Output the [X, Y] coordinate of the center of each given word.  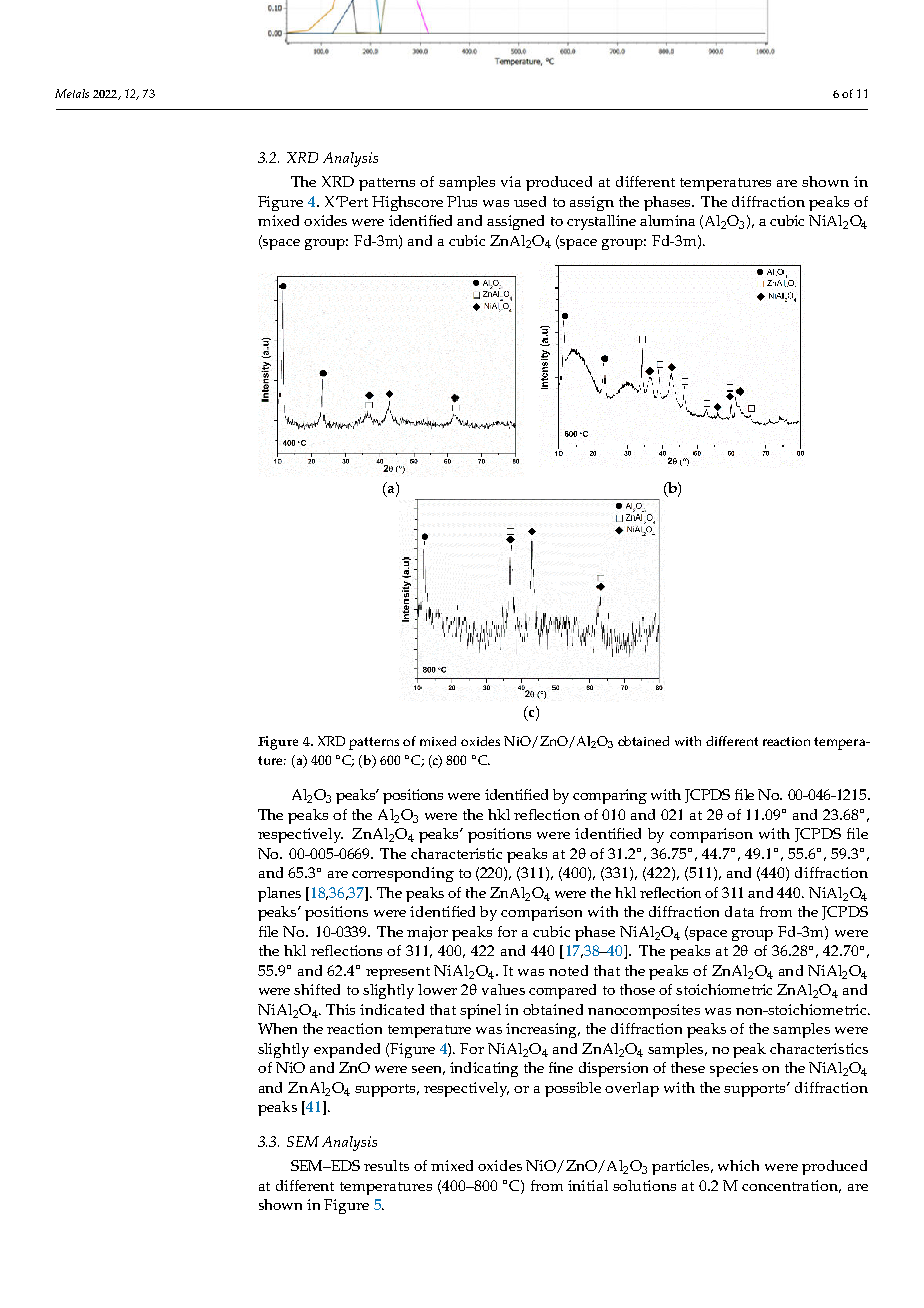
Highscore [407, 203]
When [277, 1028]
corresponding [403, 874]
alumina [667, 220]
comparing [610, 796]
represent [398, 973]
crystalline [601, 222]
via [511, 181]
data [739, 911]
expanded [347, 1050]
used [530, 201]
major [427, 933]
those [637, 989]
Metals [72, 93]
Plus [462, 201]
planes [279, 894]
